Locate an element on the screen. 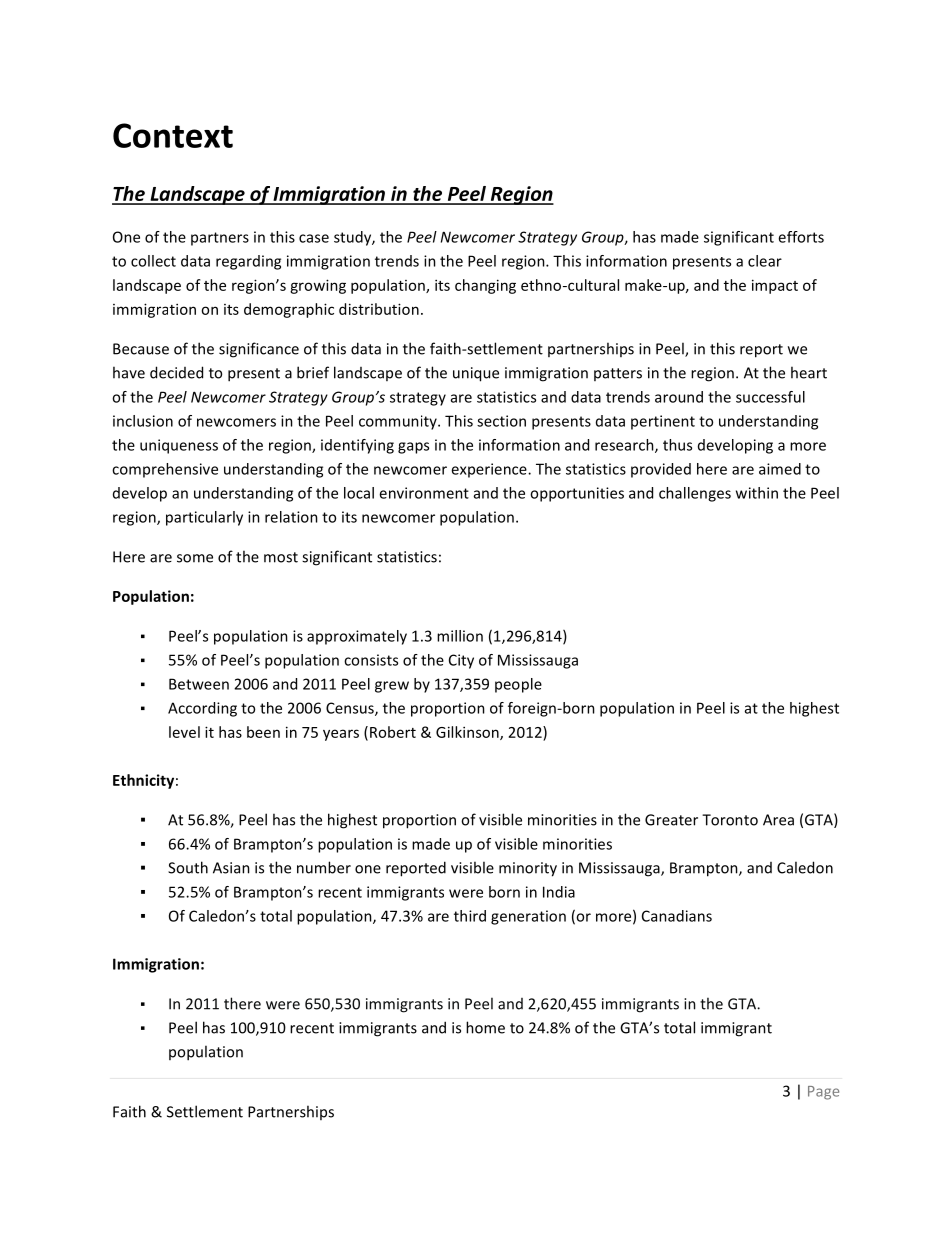  aimed is located at coordinates (780, 469).
